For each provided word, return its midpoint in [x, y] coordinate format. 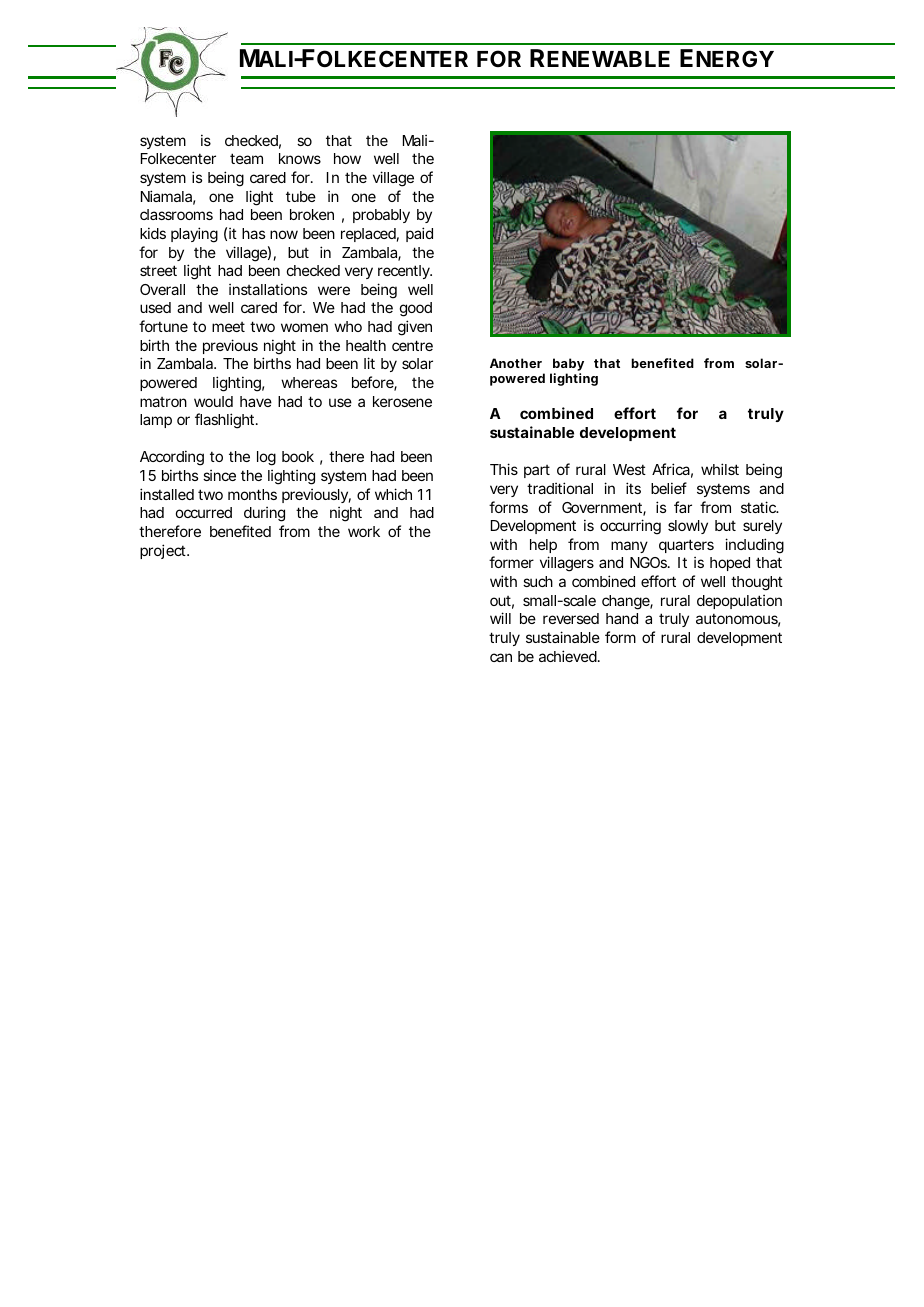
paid [419, 234]
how [347, 158]
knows [300, 158]
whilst [720, 469]
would [213, 401]
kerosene [402, 401]
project [164, 551]
